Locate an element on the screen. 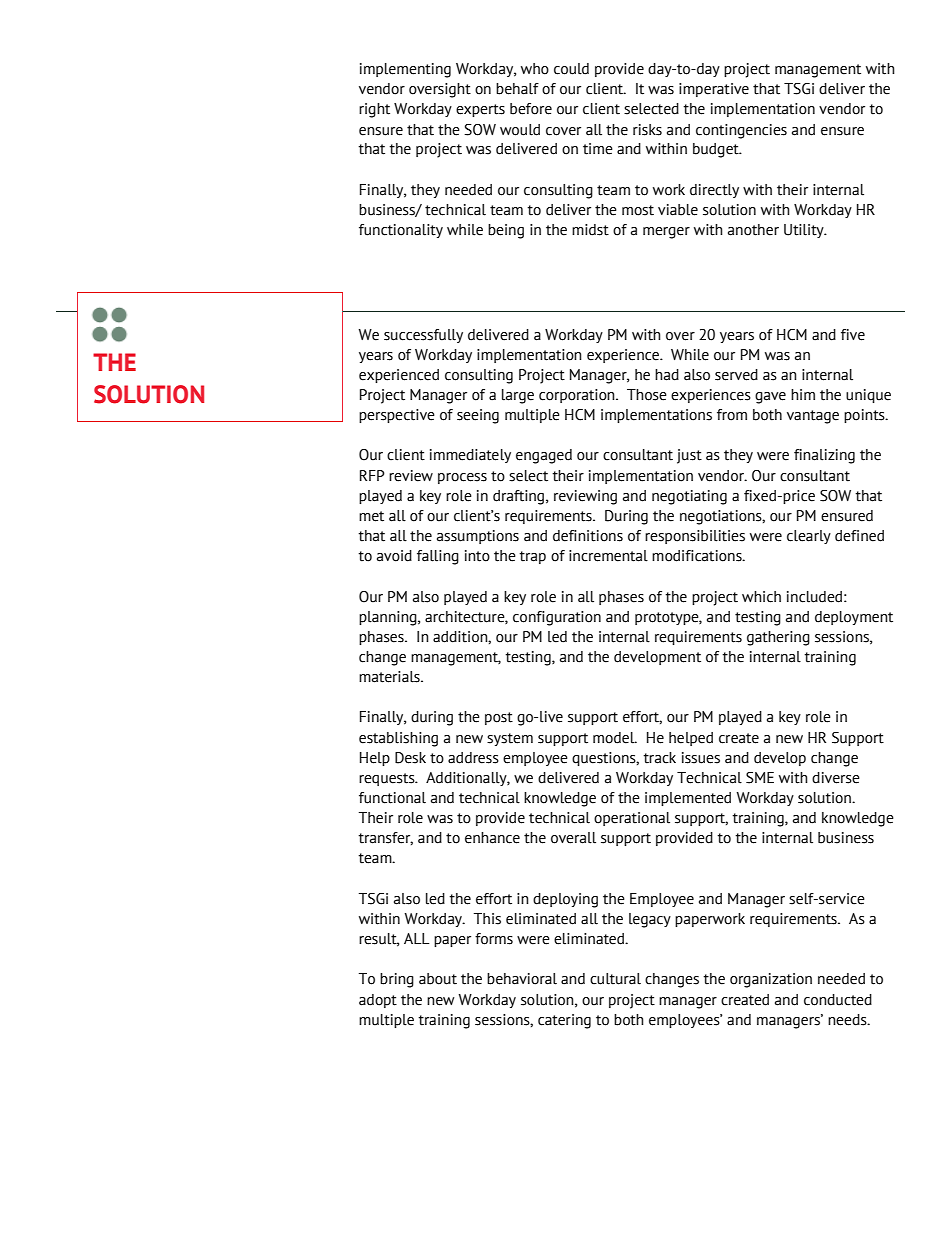 The height and width of the screenshot is (1233, 952). implementing is located at coordinates (405, 70).
